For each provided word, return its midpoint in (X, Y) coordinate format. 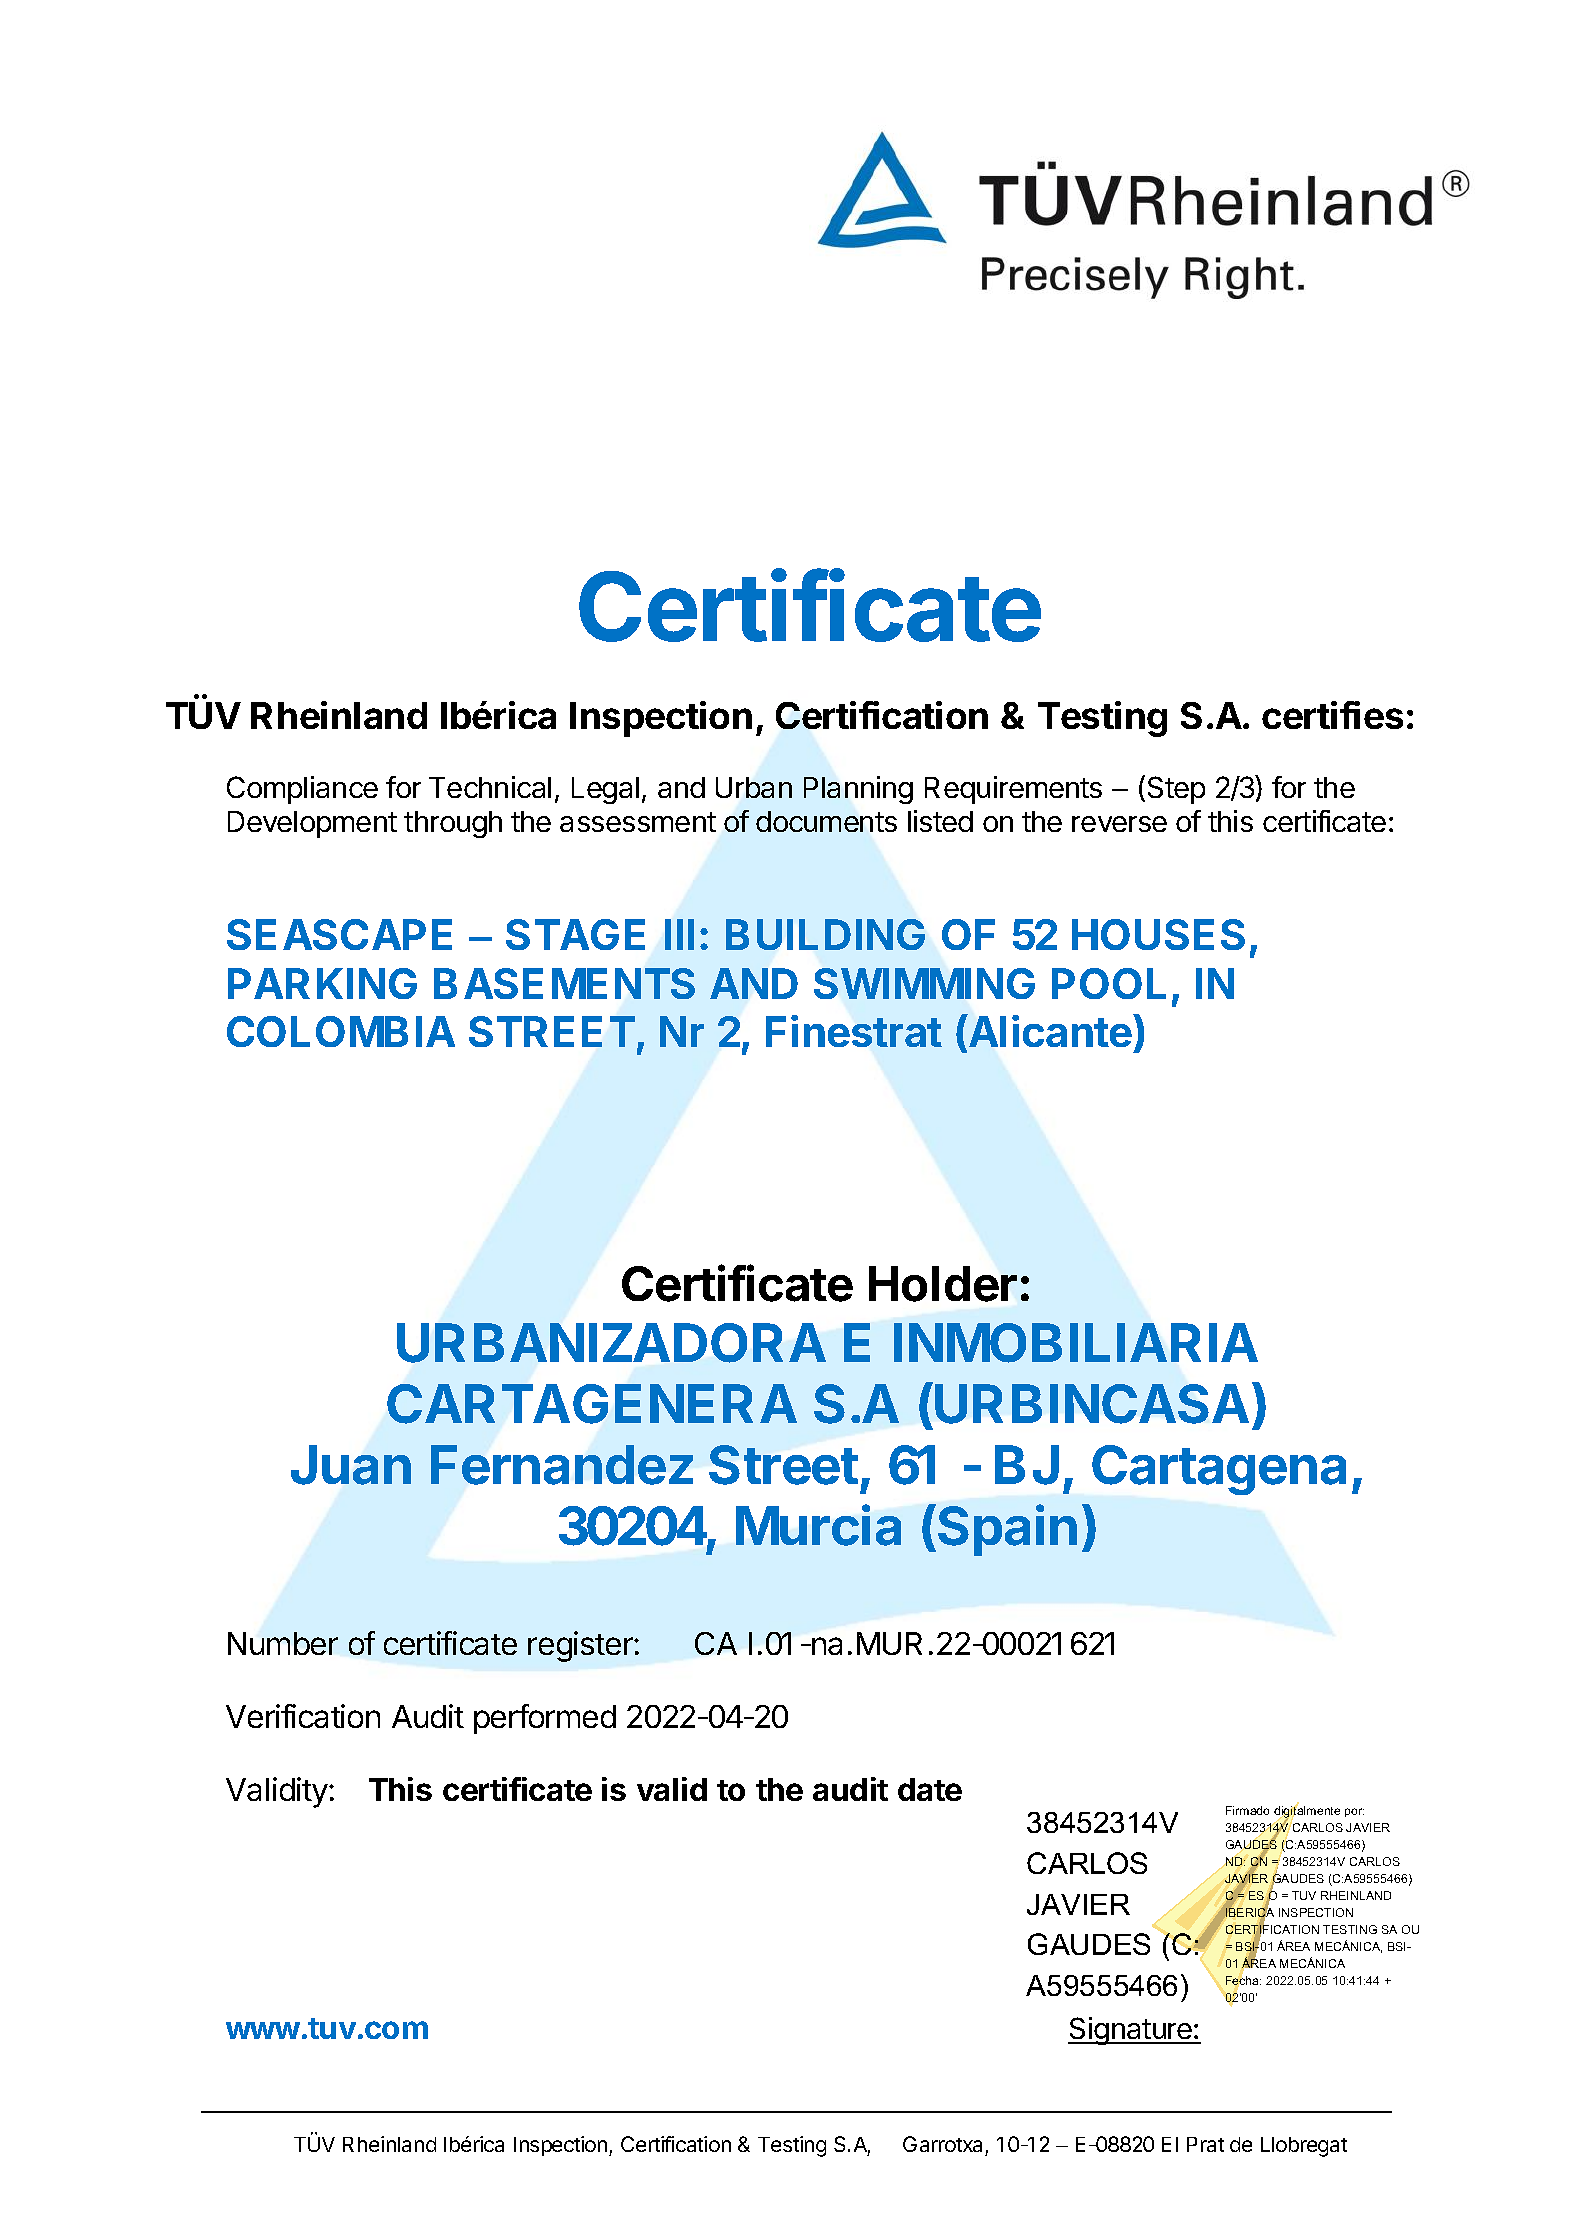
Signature (1131, 2031)
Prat (1205, 2144)
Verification (303, 1716)
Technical (490, 787)
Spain (1007, 1530)
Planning (858, 790)
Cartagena (1219, 1470)
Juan (351, 1465)
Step (1176, 790)
